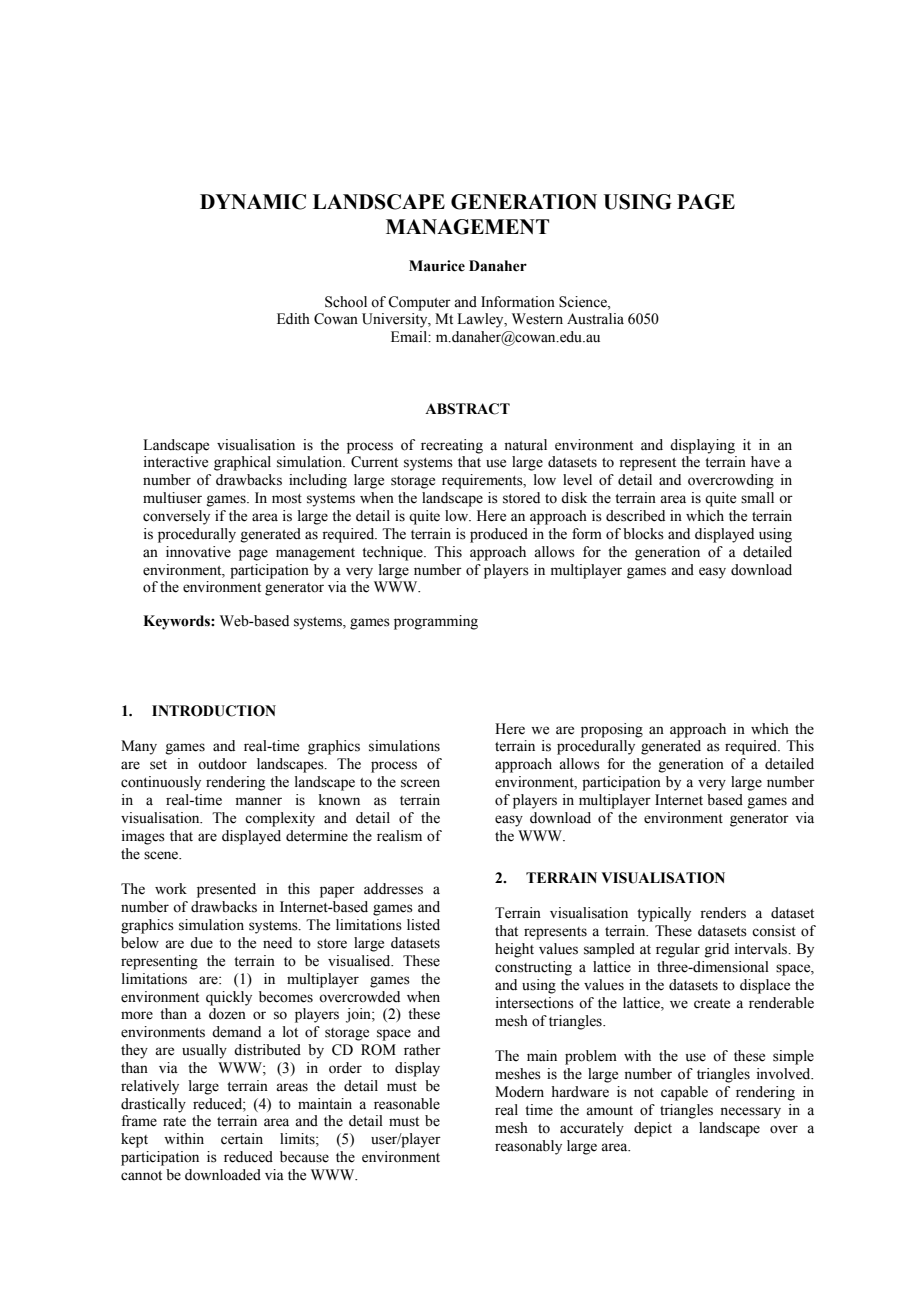 The height and width of the screenshot is (1308, 924). Describe the element at coordinates (423, 925) in the screenshot. I see `listed` at that location.
